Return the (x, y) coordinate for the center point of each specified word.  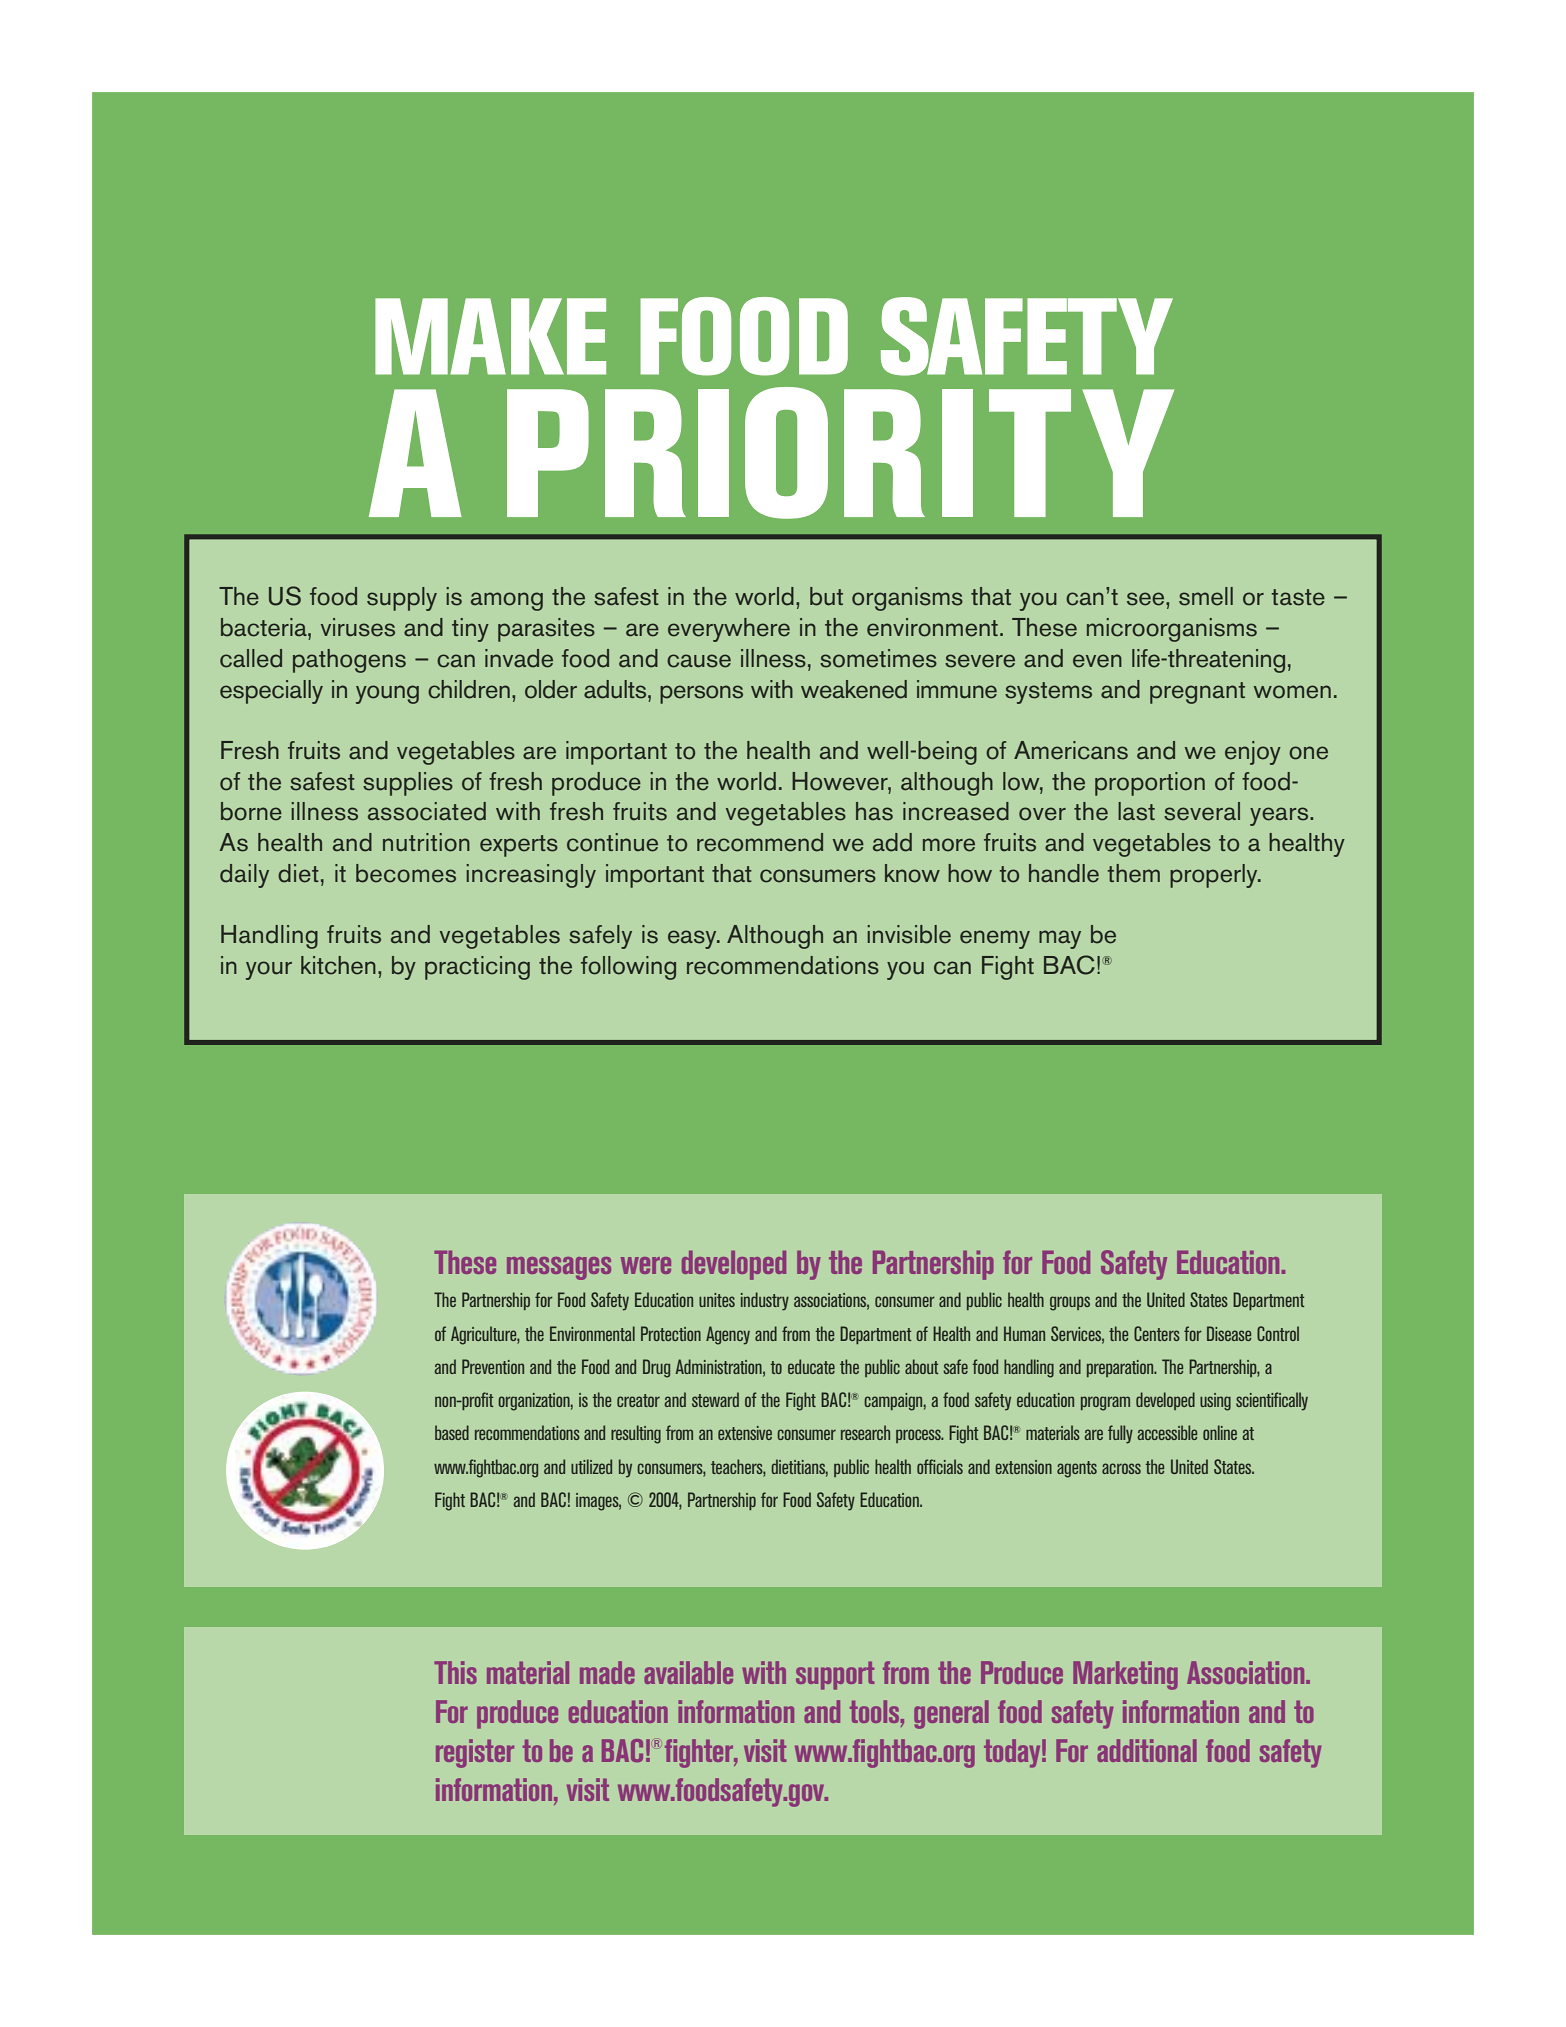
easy (693, 939)
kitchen (338, 965)
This (455, 1672)
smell (1206, 596)
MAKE (490, 336)
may (1060, 939)
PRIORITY (840, 453)
